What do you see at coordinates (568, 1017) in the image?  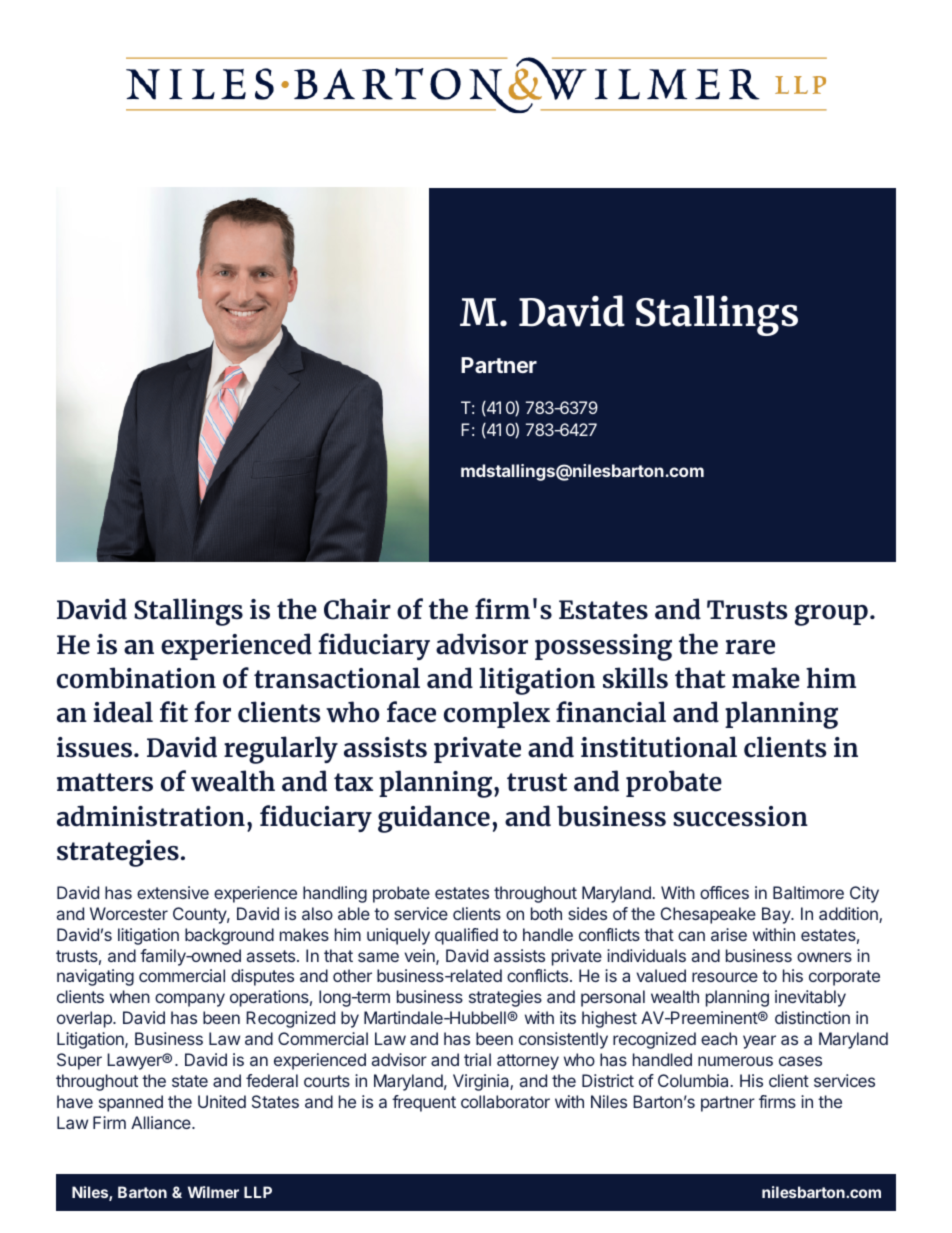 I see `its` at bounding box center [568, 1017].
